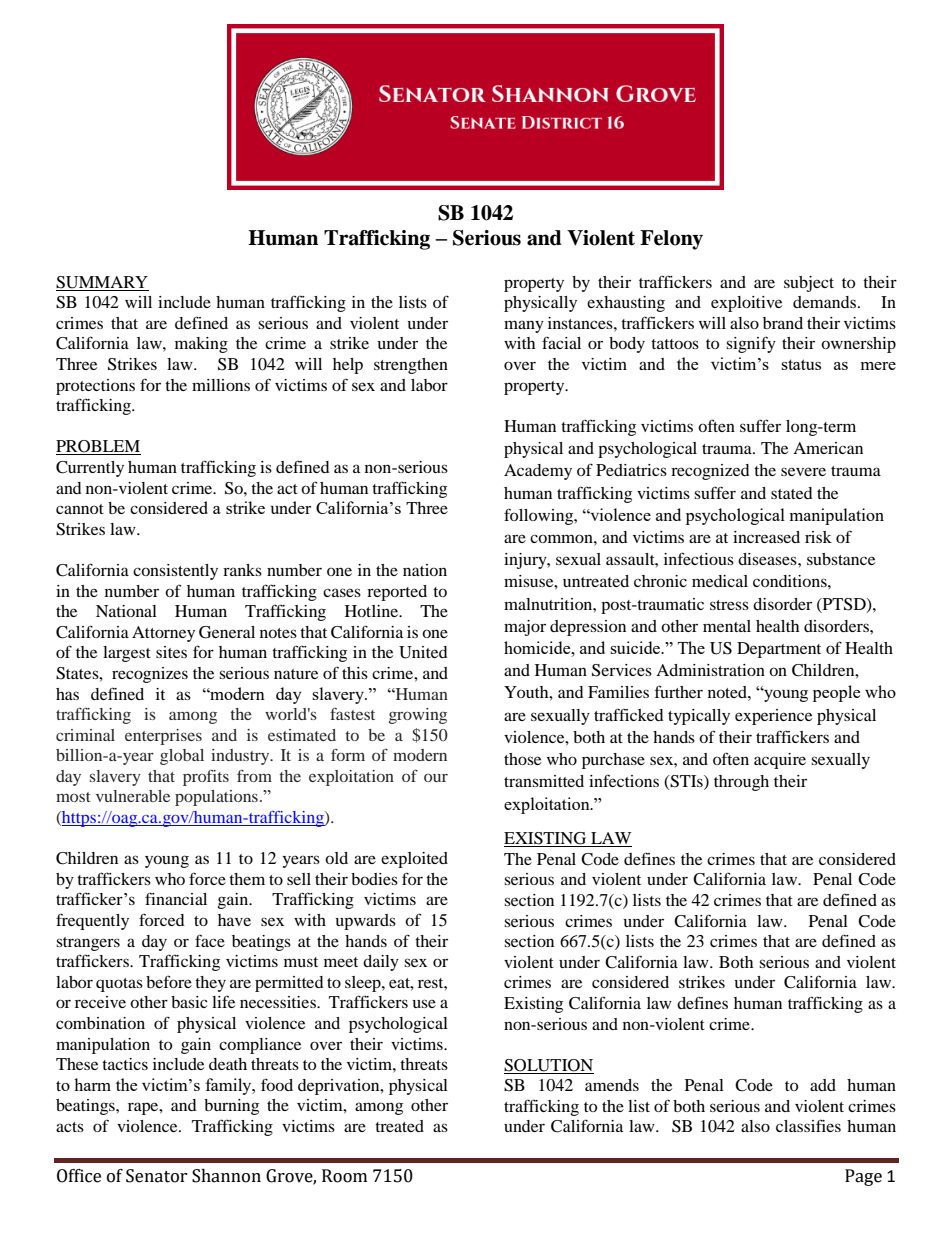  What do you see at coordinates (809, 284) in the screenshot?
I see `subject` at bounding box center [809, 284].
